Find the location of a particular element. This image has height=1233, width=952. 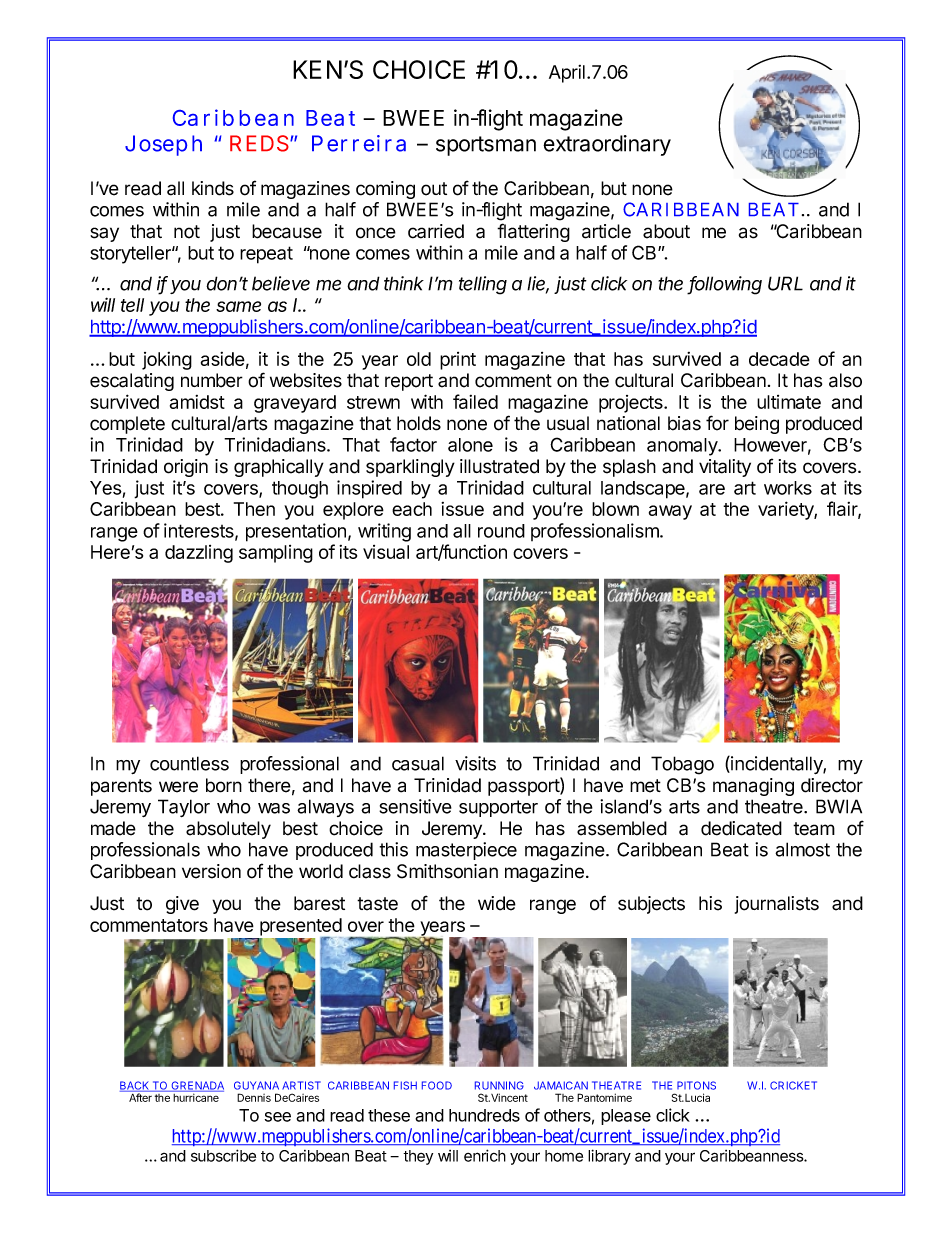

wide is located at coordinates (497, 903).
